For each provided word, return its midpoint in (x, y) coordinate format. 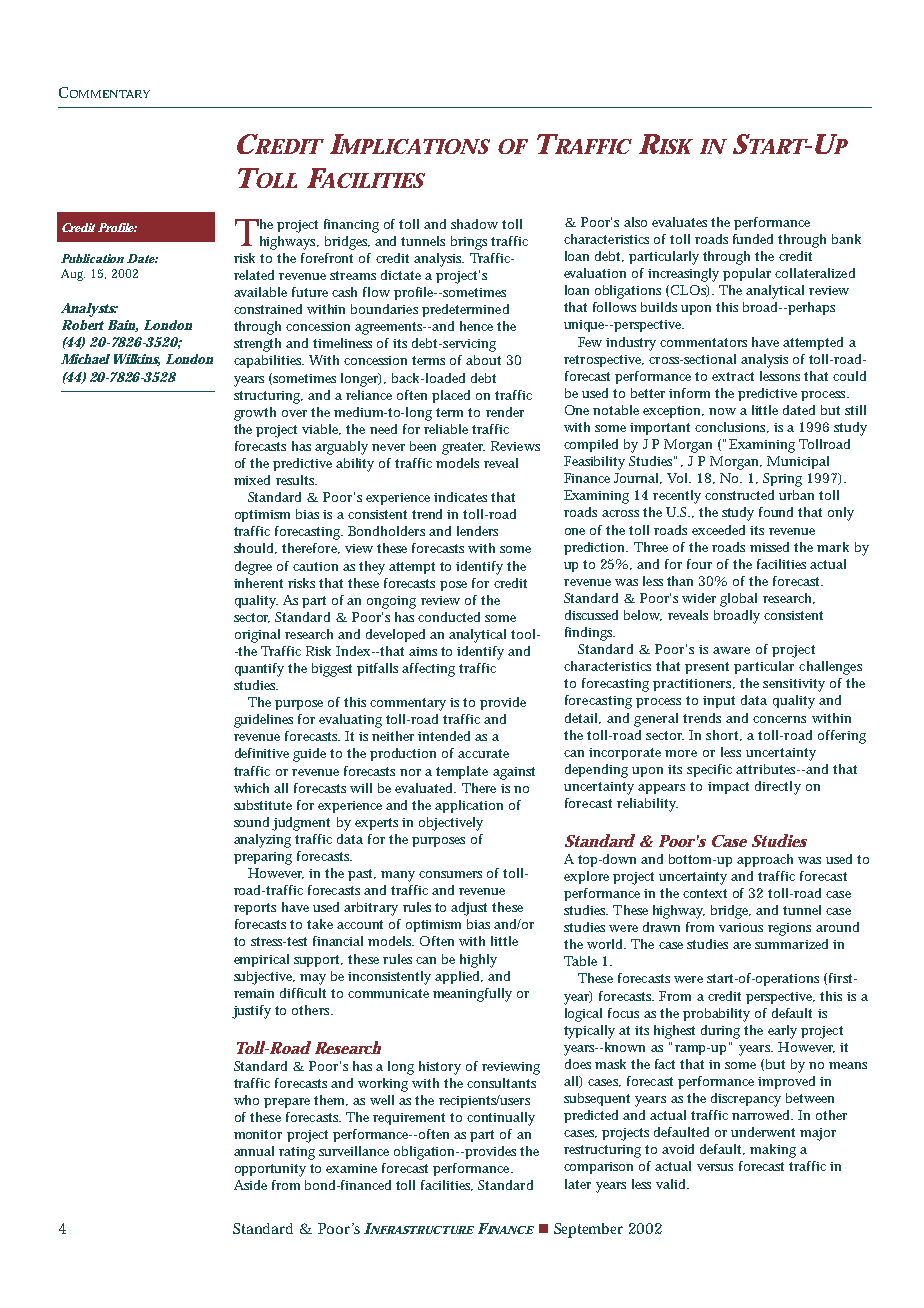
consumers (450, 874)
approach (765, 860)
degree (253, 568)
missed (769, 547)
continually (501, 1119)
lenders (477, 531)
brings (469, 243)
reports (255, 909)
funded (753, 239)
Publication (92, 258)
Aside (250, 1185)
